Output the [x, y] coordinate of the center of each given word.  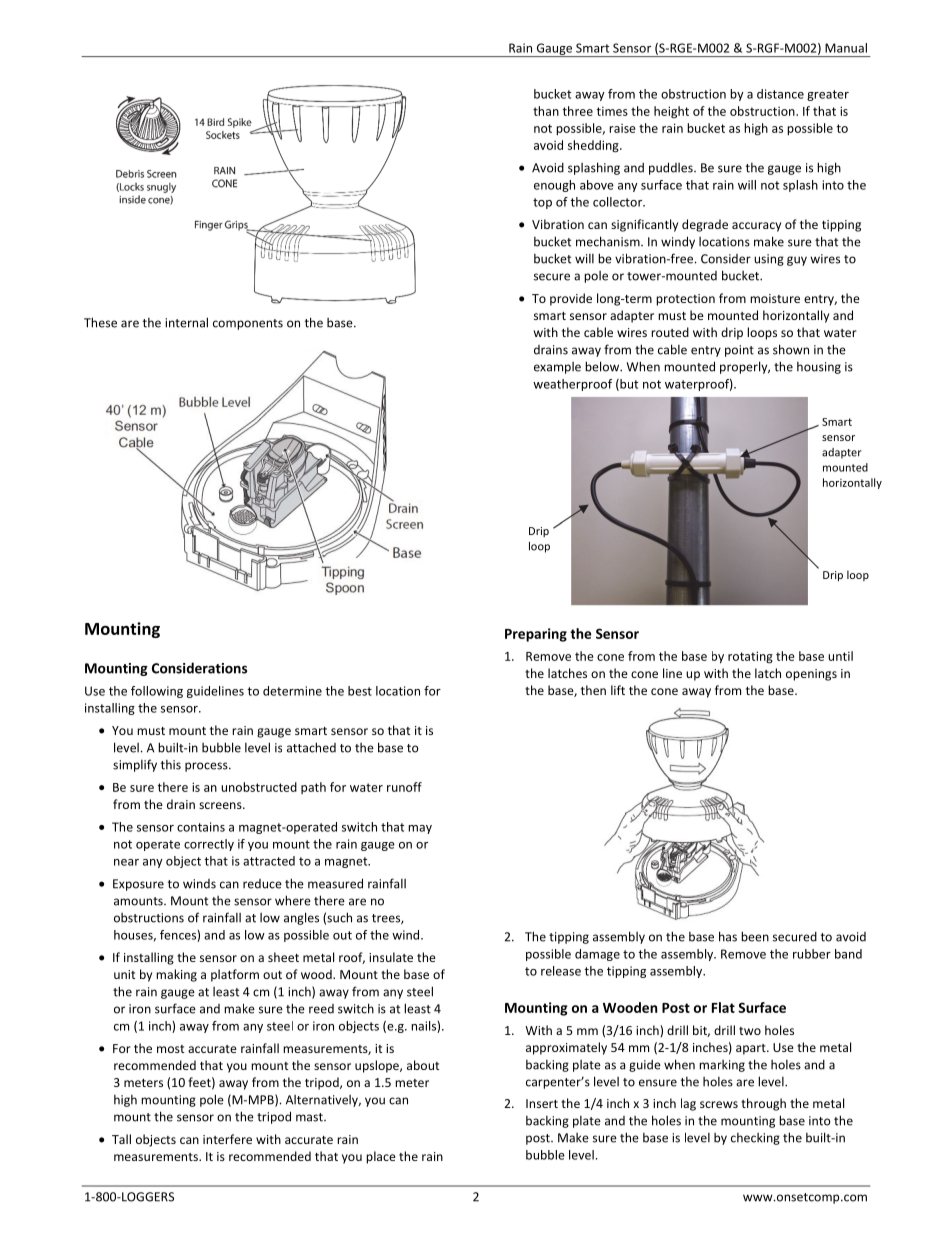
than [546, 111]
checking [755, 1139]
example [557, 368]
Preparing [536, 635]
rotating [750, 657]
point [739, 351]
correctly [209, 845]
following [157, 692]
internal [186, 322]
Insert [542, 1103]
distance [780, 94]
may [420, 829]
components [248, 324]
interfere [227, 1139]
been [755, 936]
